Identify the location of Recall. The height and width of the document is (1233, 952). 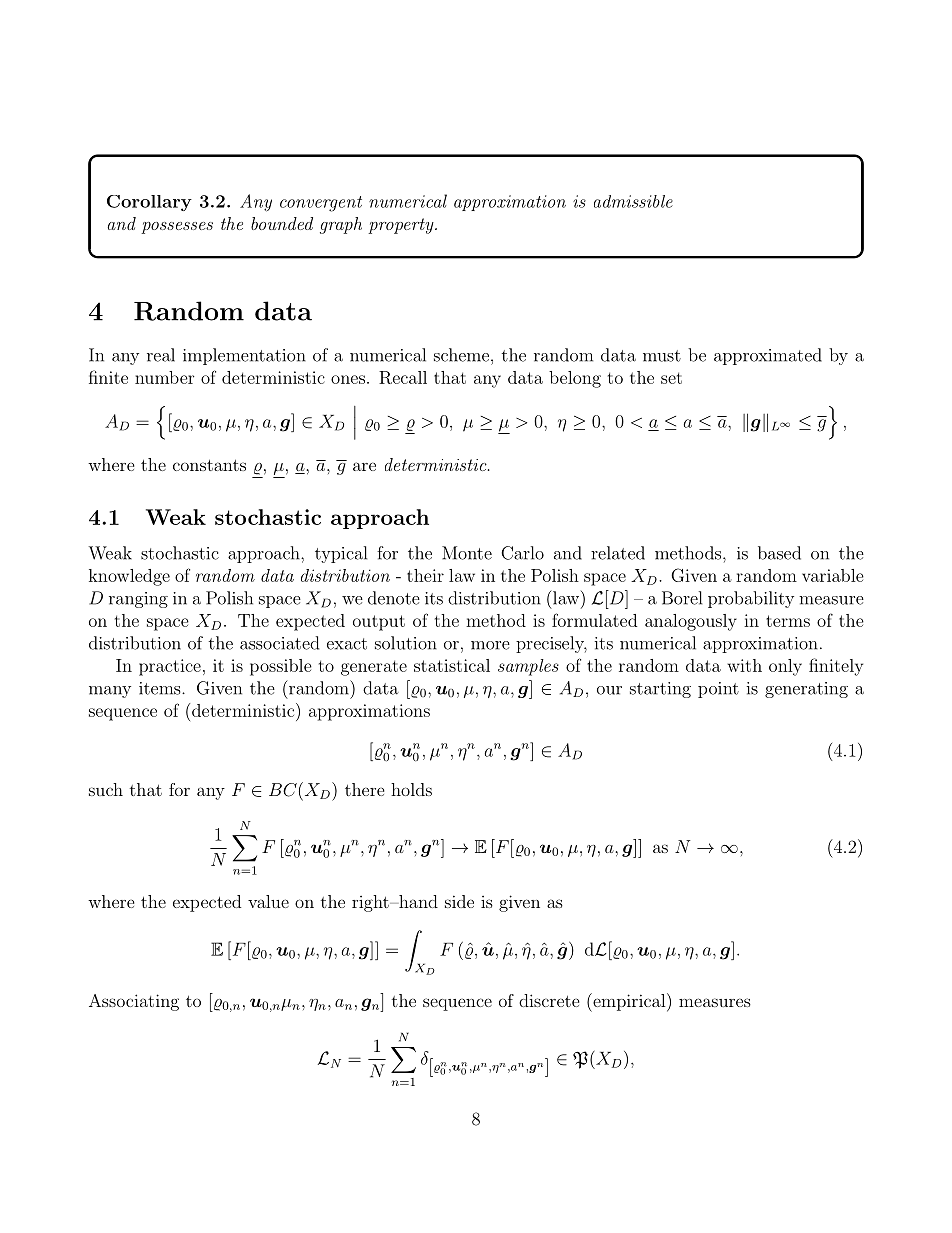
(403, 377).
